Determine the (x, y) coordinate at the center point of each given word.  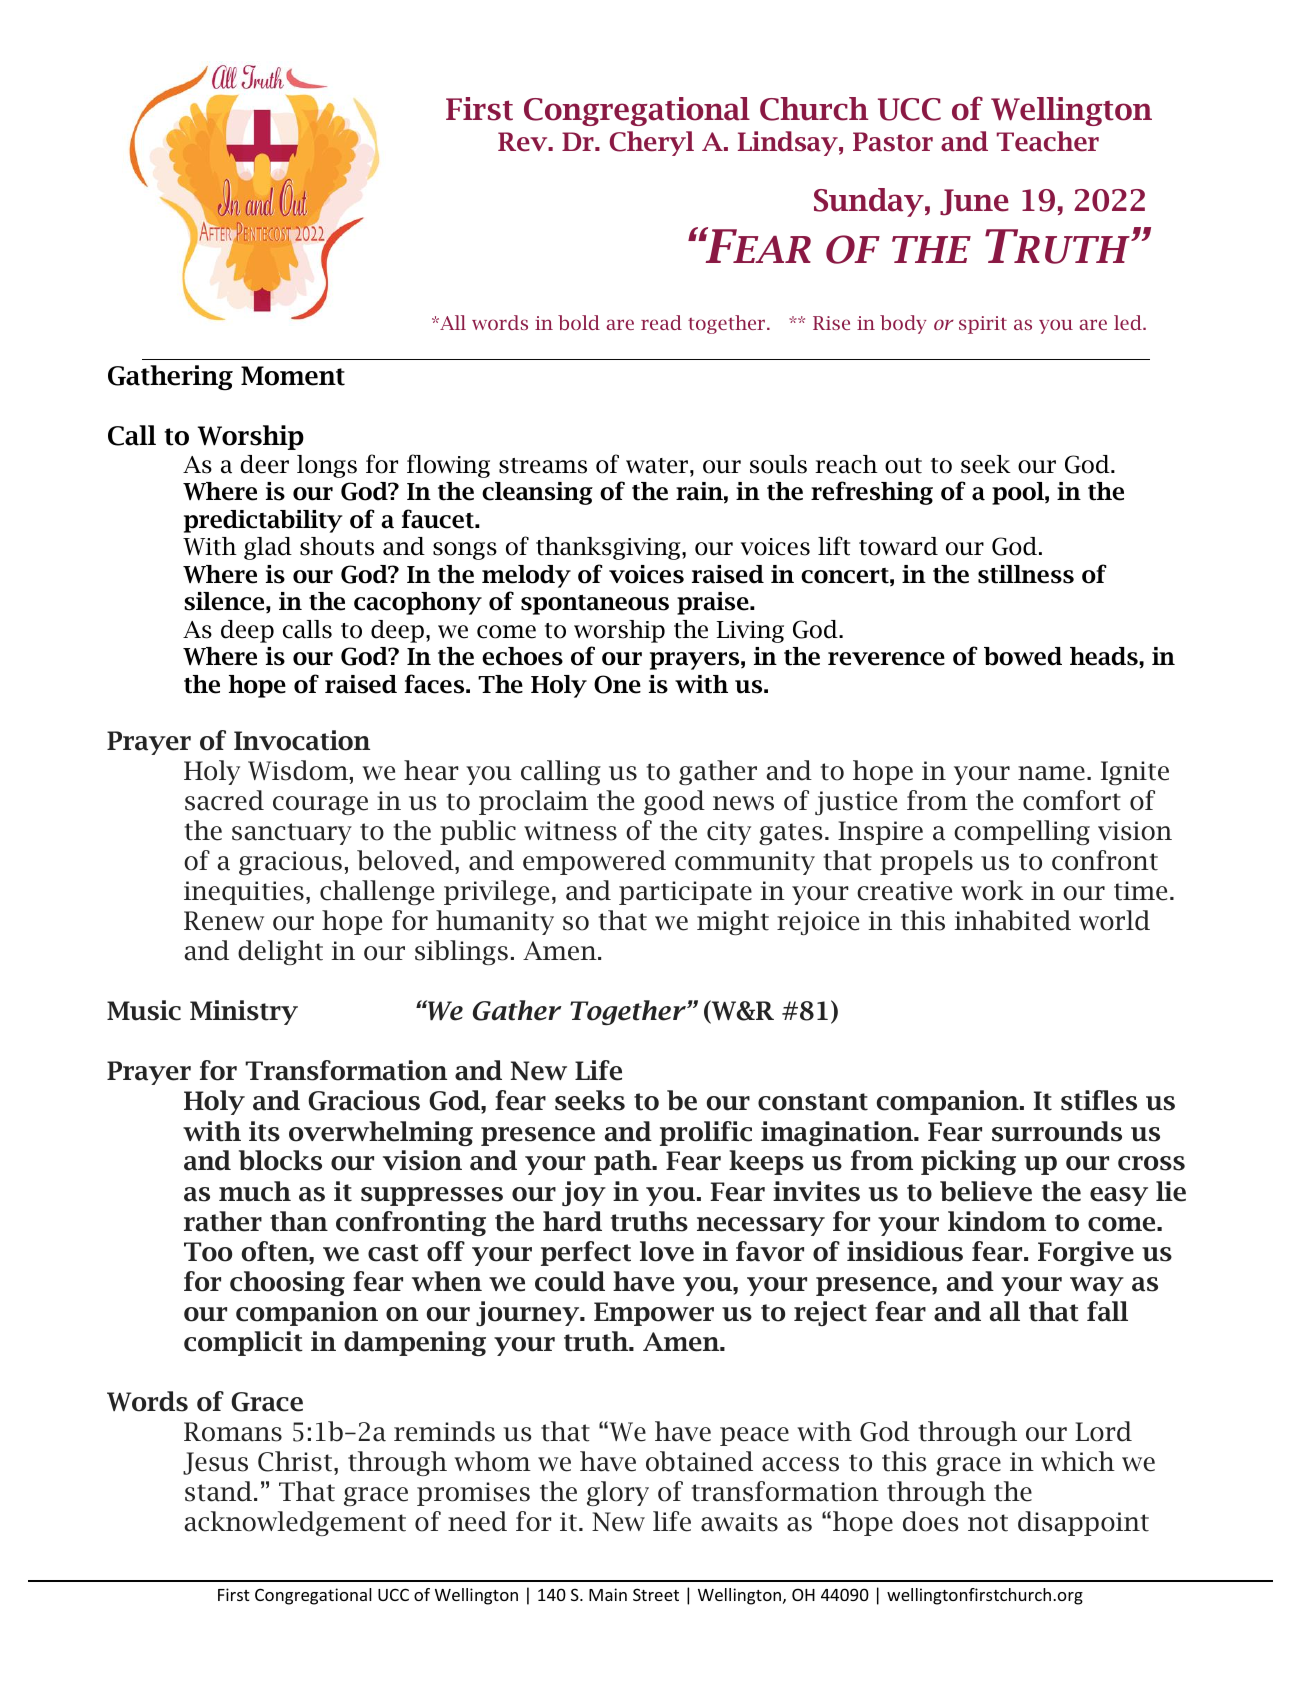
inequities (244, 893)
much (255, 1191)
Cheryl (652, 143)
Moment (293, 376)
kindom (997, 1221)
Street (656, 1594)
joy (584, 1193)
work (992, 890)
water (658, 466)
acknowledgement (295, 1523)
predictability (263, 521)
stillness (1026, 574)
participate (685, 893)
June (974, 202)
